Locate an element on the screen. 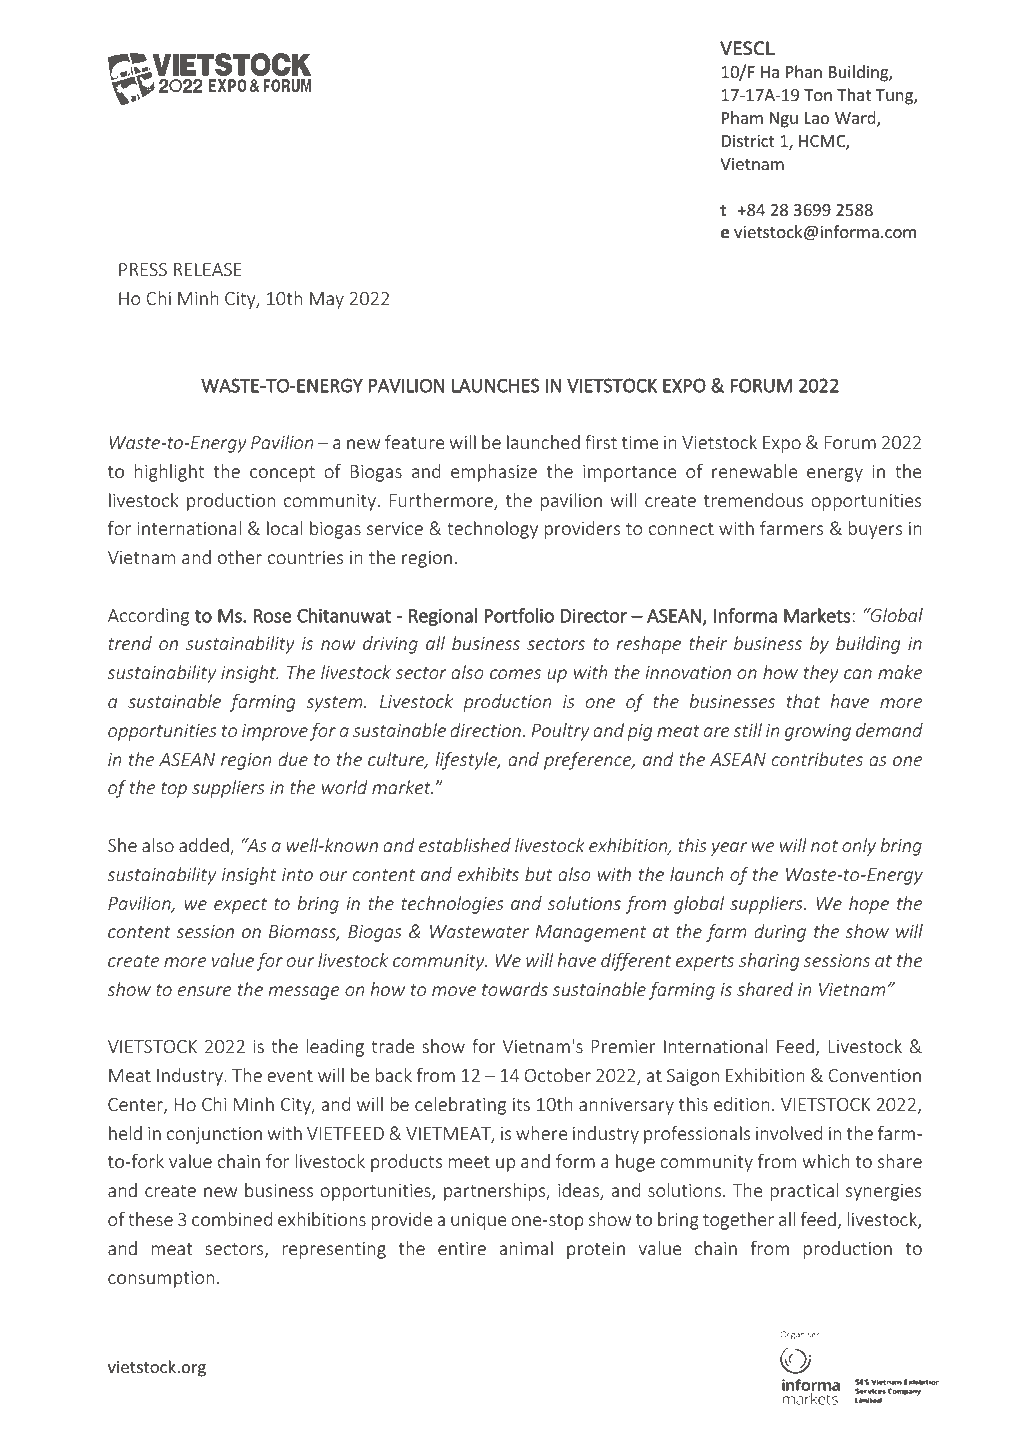 The height and width of the screenshot is (1438, 1017). tremendous is located at coordinates (753, 500).
